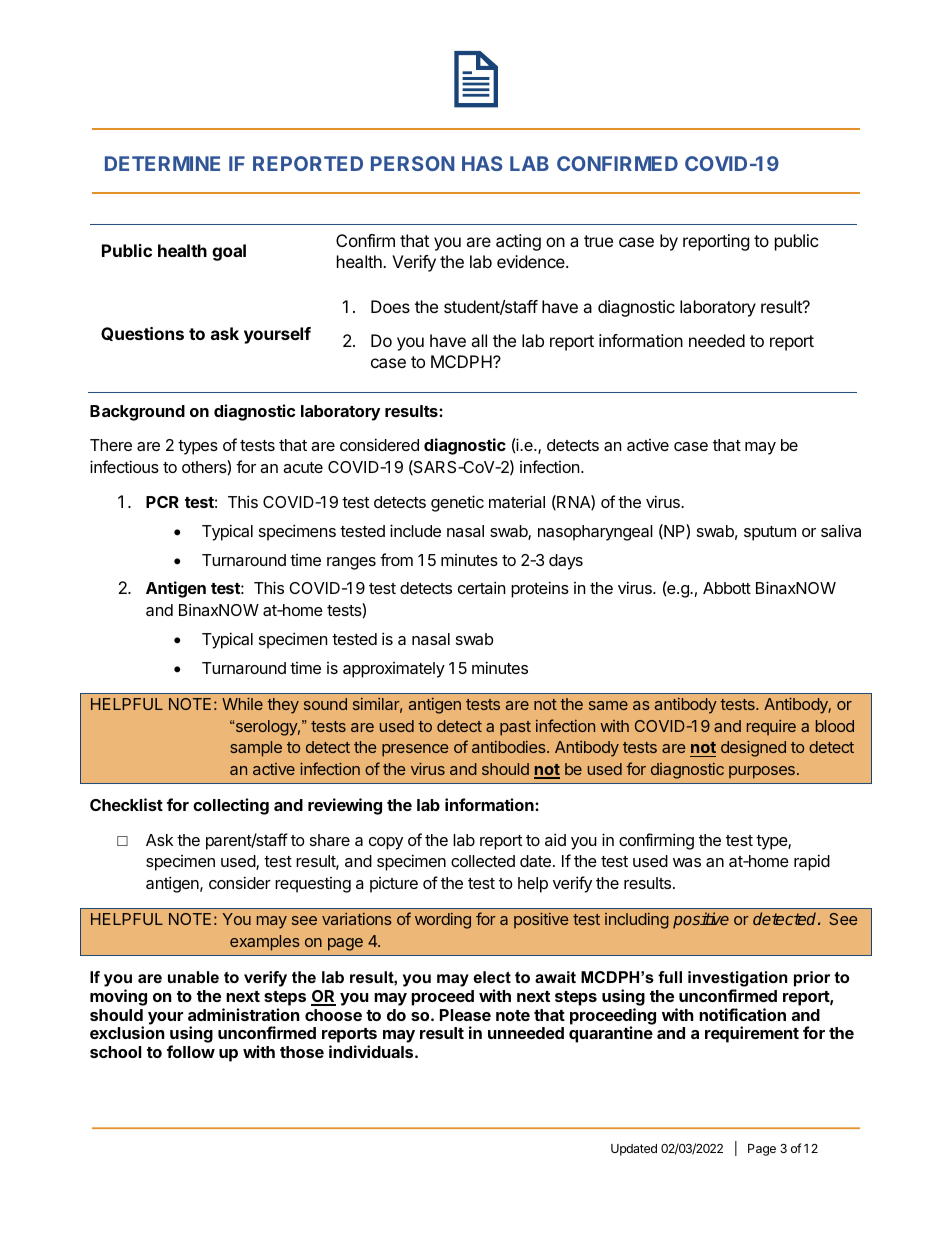  Describe the element at coordinates (727, 588) in the document. I see `Abbott` at that location.
